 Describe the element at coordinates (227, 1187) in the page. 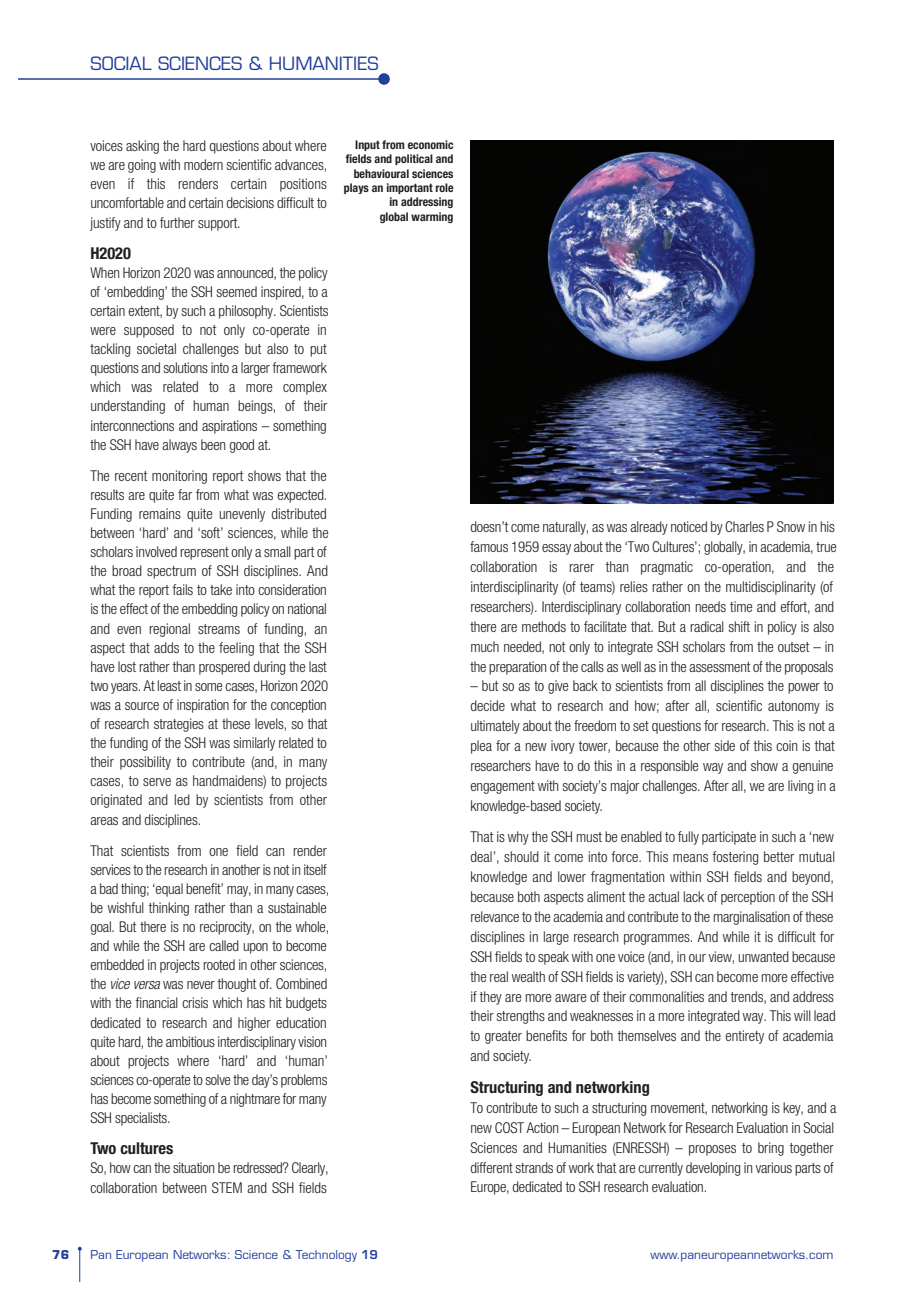

I see `STEM` at that location.
